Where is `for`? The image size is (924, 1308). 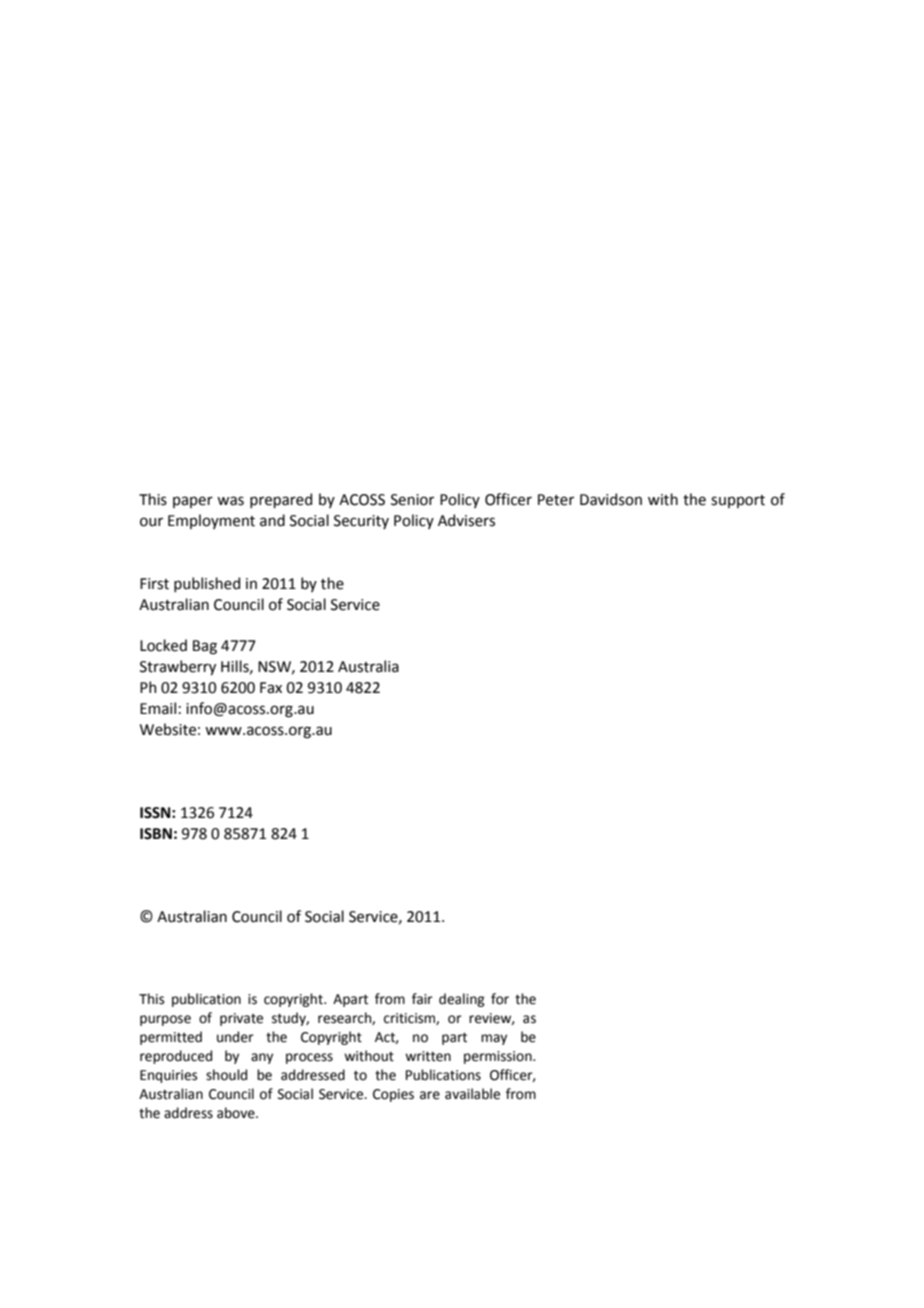
for is located at coordinates (500, 999).
